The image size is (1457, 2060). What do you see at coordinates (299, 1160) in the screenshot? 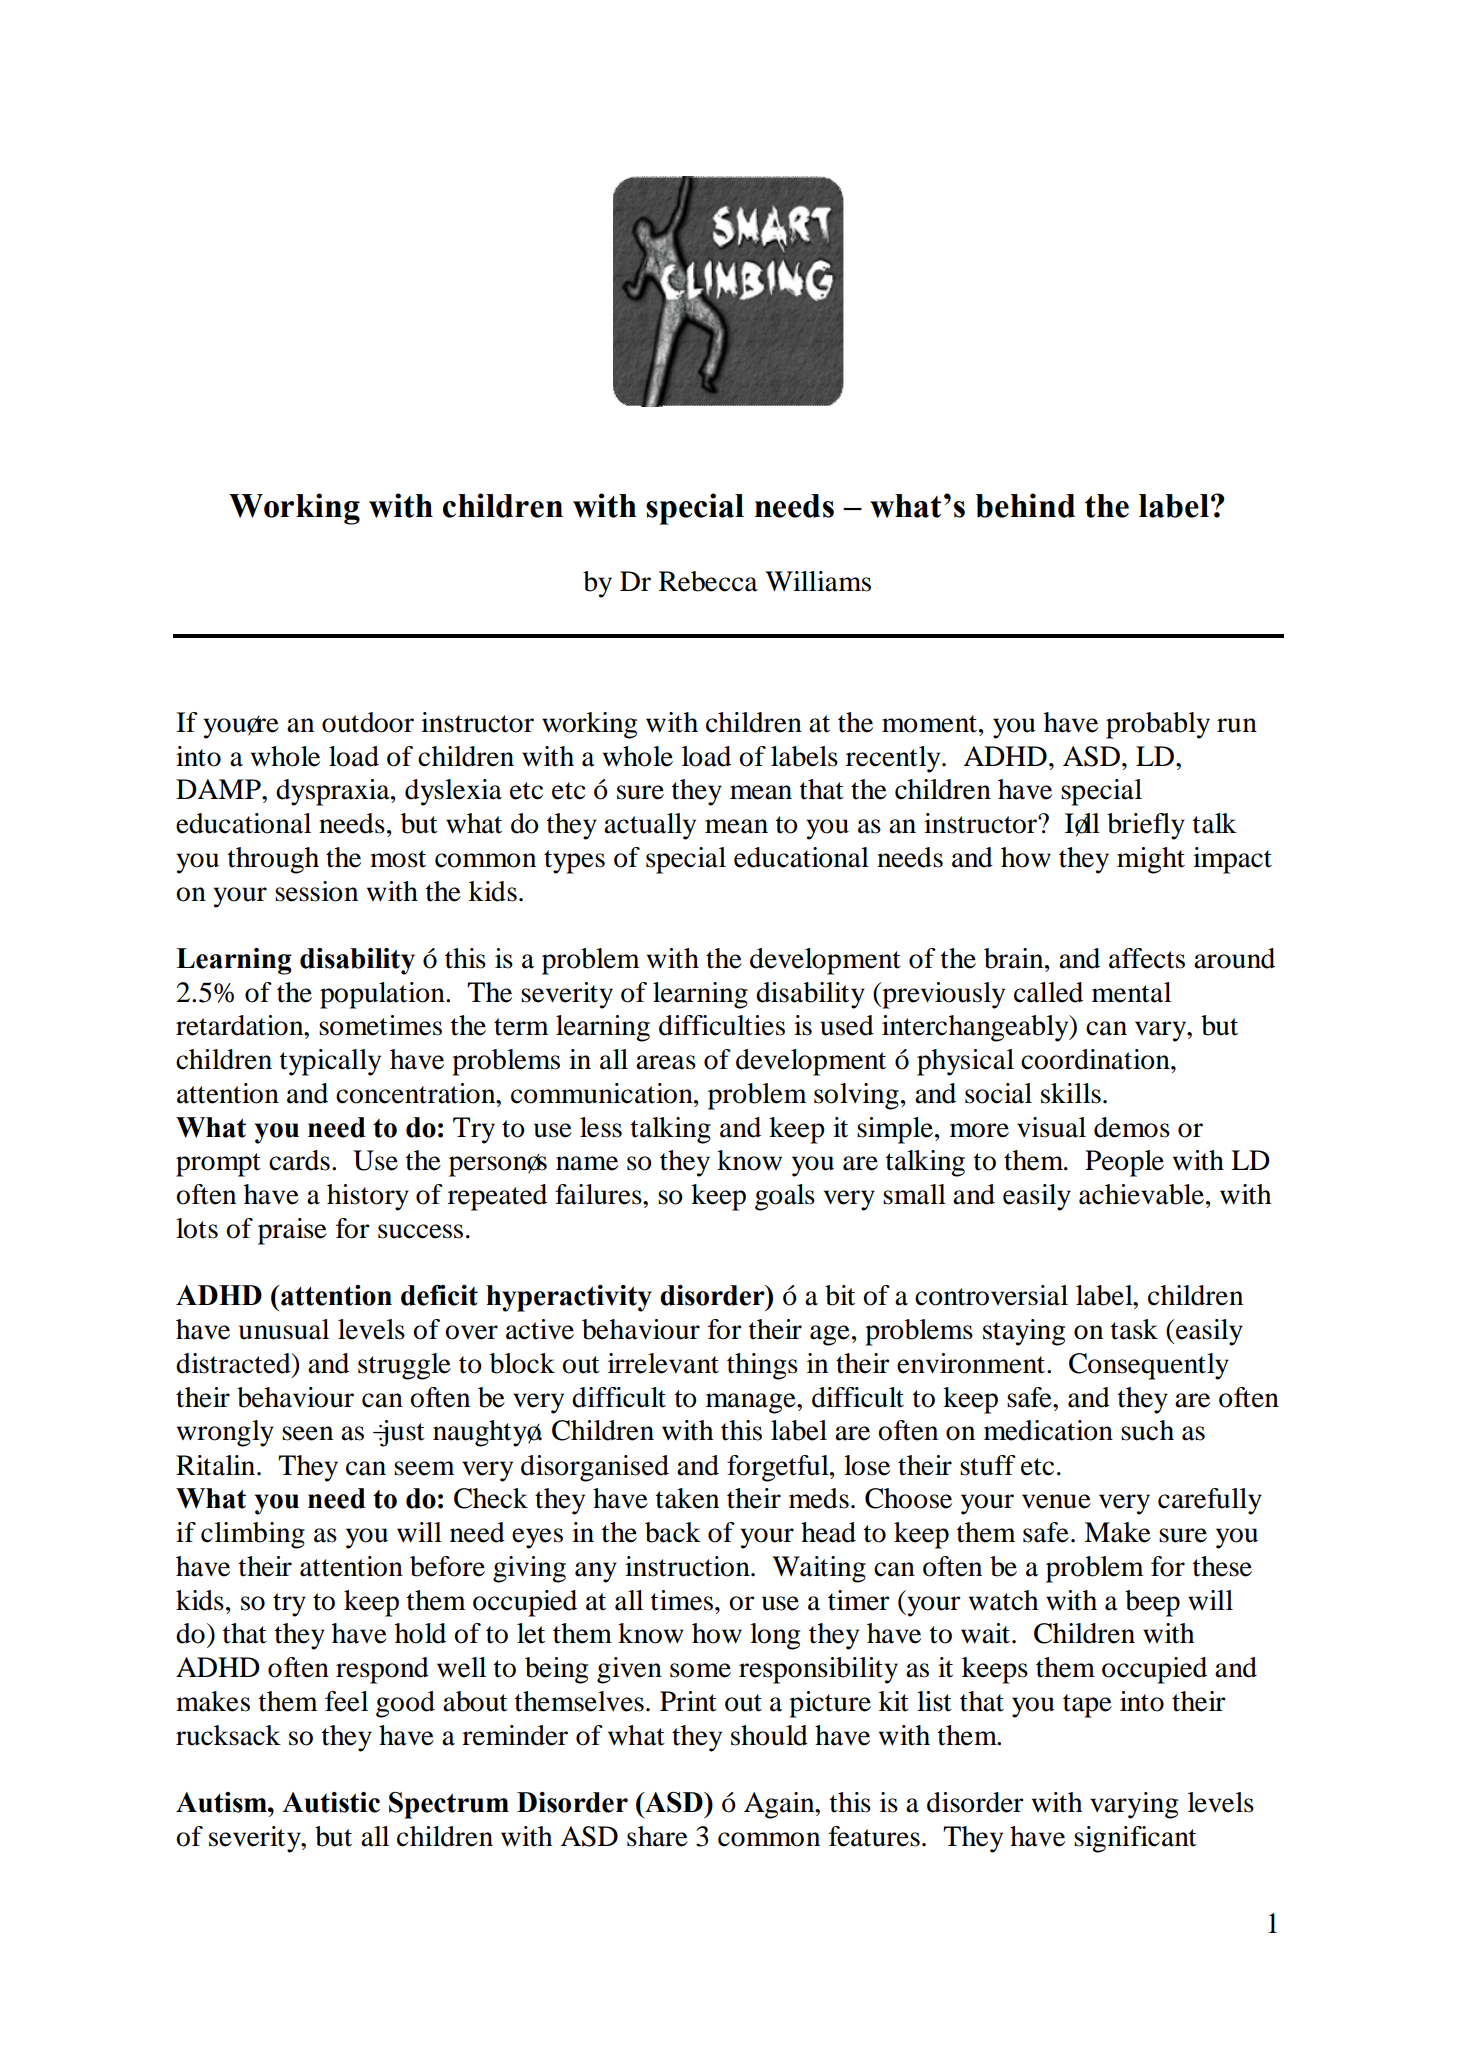
I see `cards` at bounding box center [299, 1160].
